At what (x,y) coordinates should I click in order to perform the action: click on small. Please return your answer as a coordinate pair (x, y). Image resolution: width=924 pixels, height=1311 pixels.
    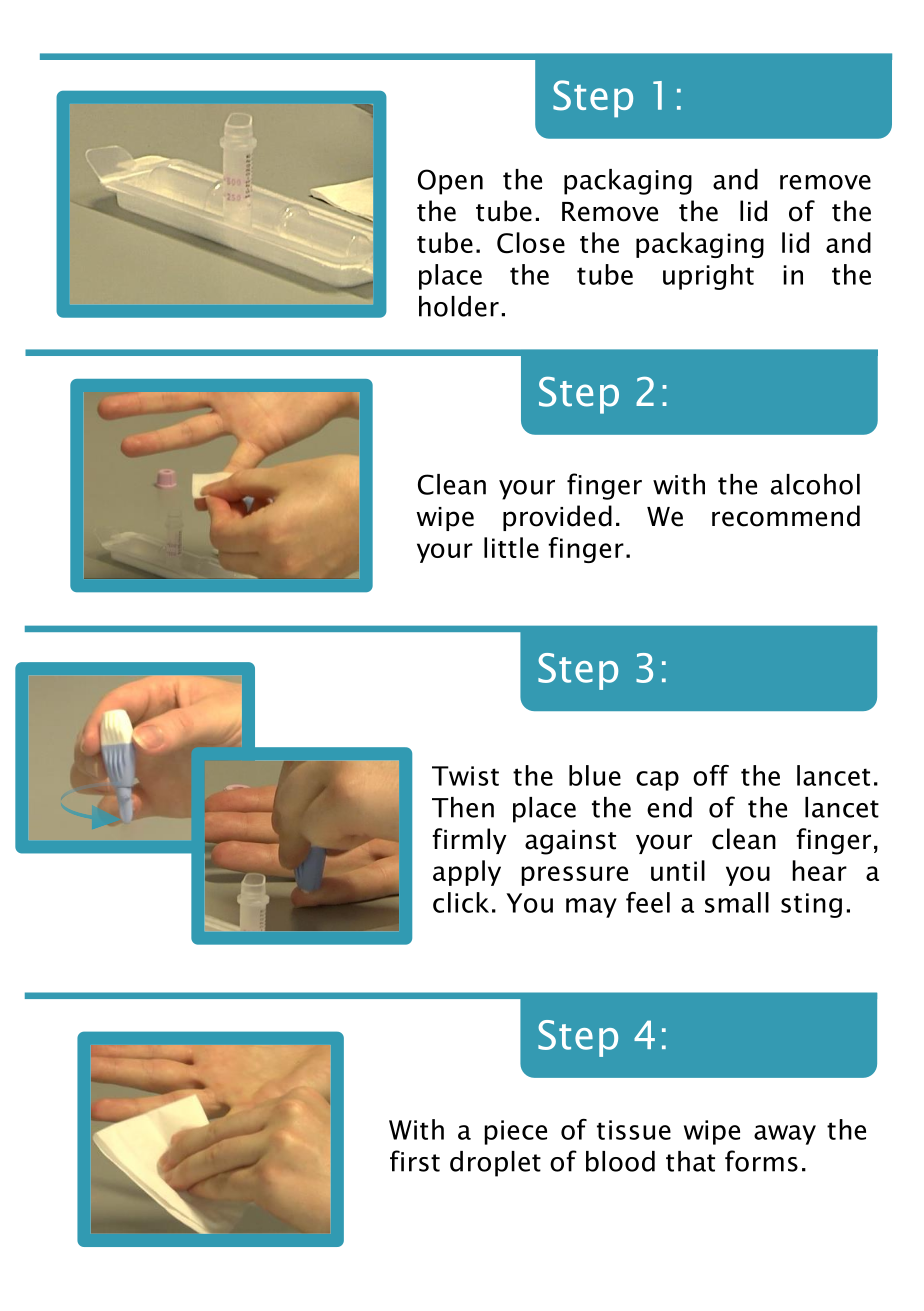
    Looking at the image, I should click on (737, 902).
